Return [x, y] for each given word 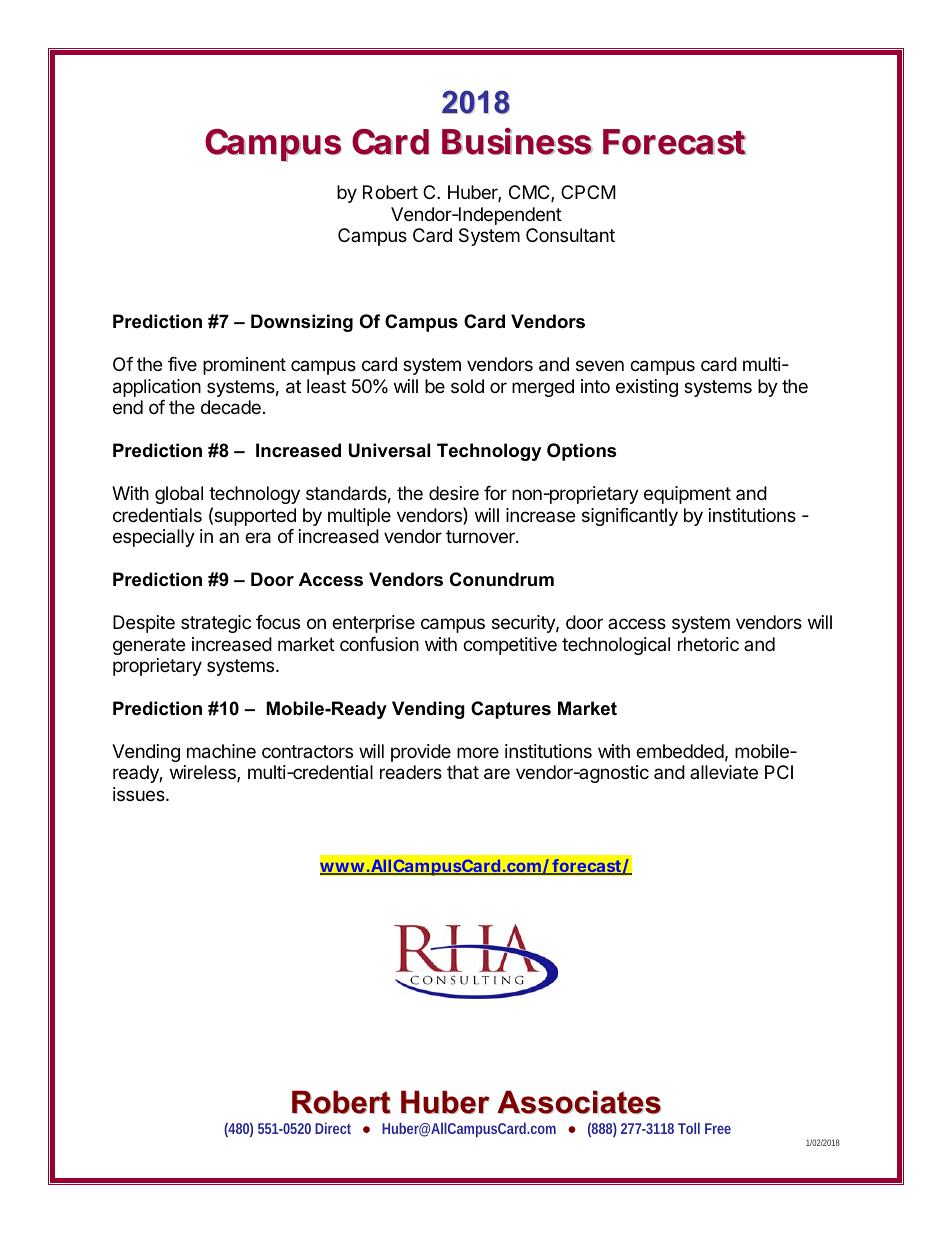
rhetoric [708, 644]
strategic [216, 624]
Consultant [570, 235]
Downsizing [302, 323]
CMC [530, 193]
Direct [333, 1128]
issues [140, 794]
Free [718, 1128]
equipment [687, 495]
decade [231, 407]
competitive [510, 646]
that [463, 772]
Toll [689, 1128]
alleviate [724, 772]
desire [454, 493]
